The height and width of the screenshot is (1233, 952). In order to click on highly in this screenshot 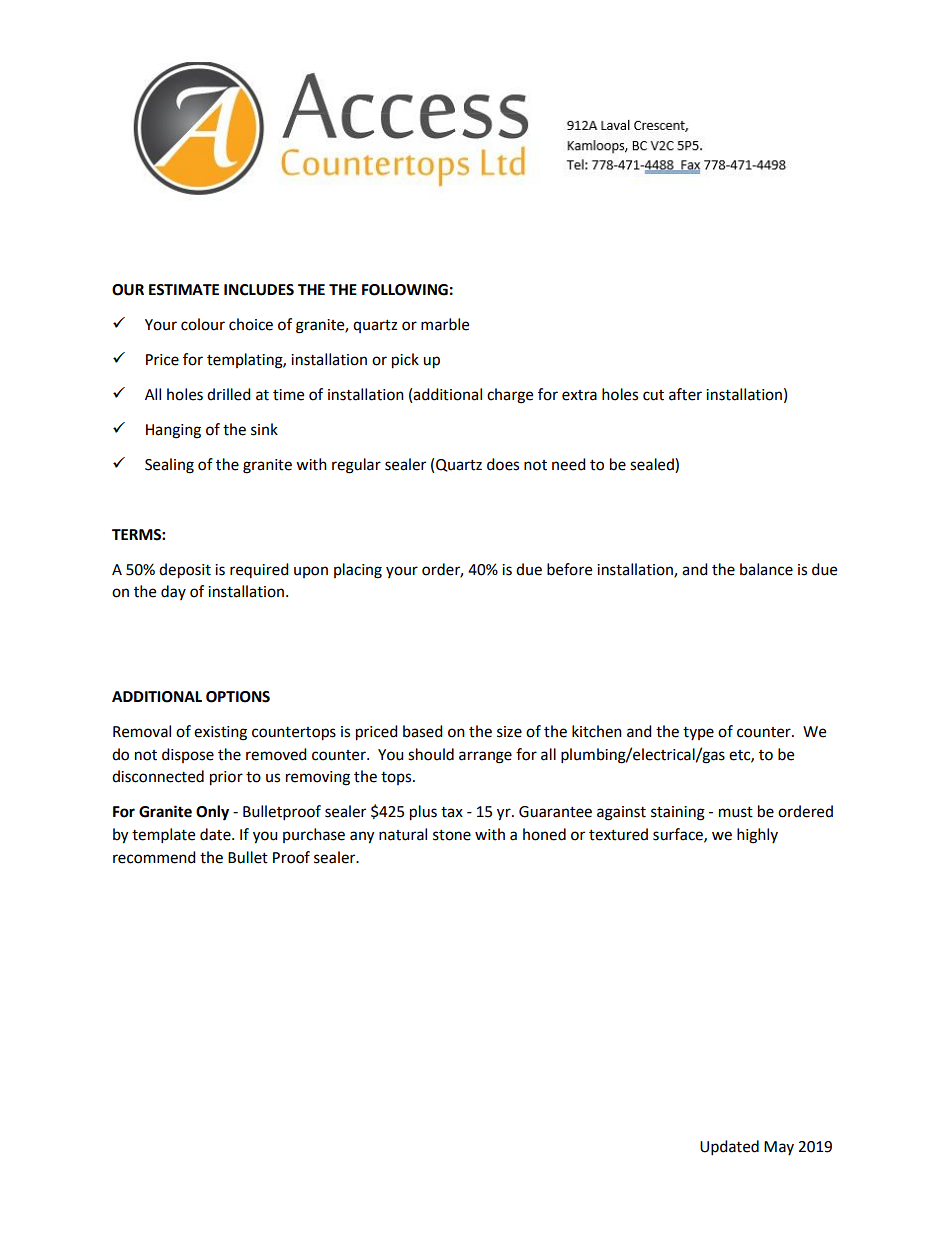, I will do `click(757, 836)`.
